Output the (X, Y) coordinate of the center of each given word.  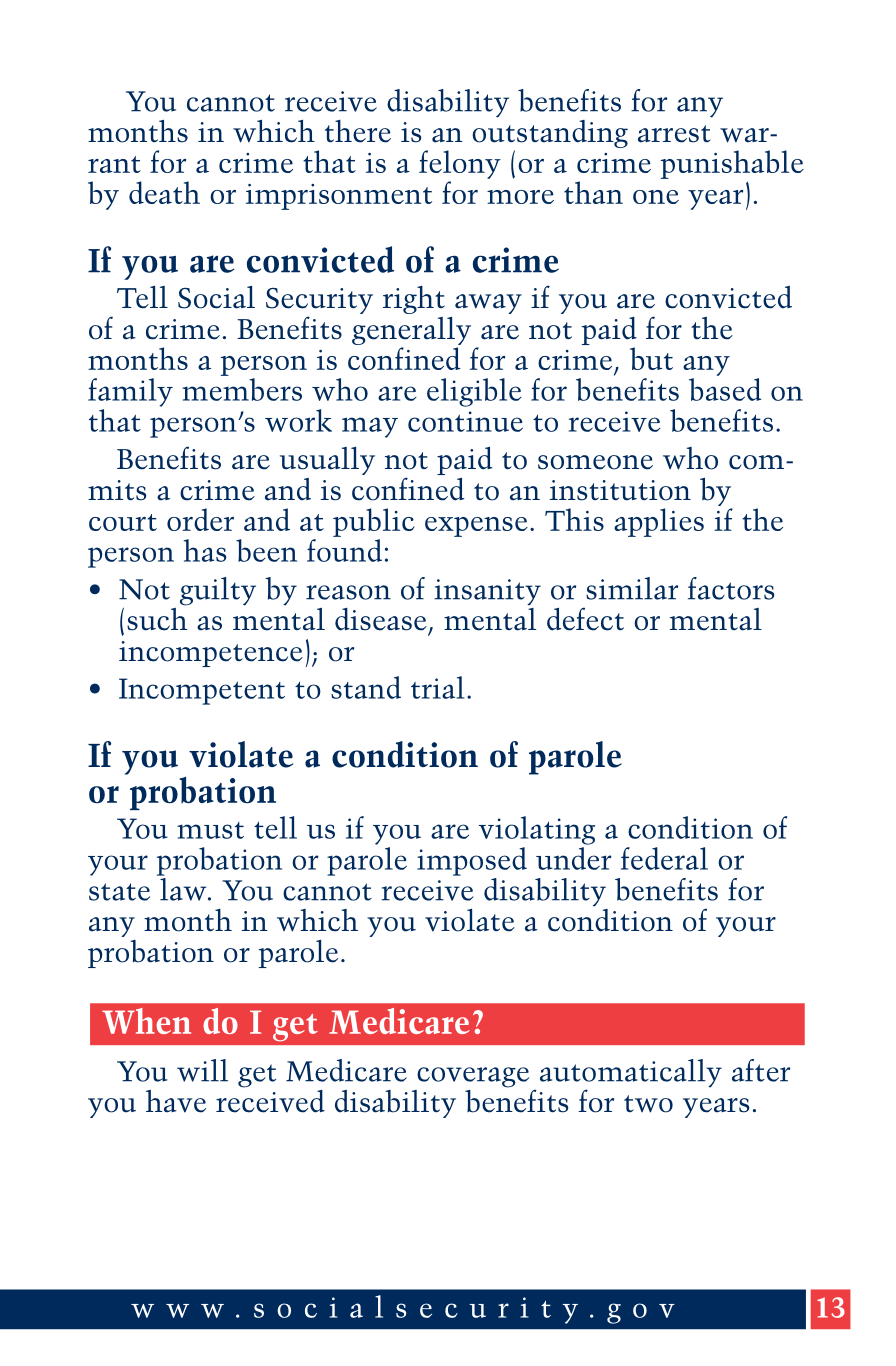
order (200, 519)
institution (620, 490)
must (210, 830)
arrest (674, 134)
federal (664, 858)
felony (460, 166)
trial (438, 687)
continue (465, 421)
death (164, 192)
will (202, 1070)
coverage (473, 1077)
